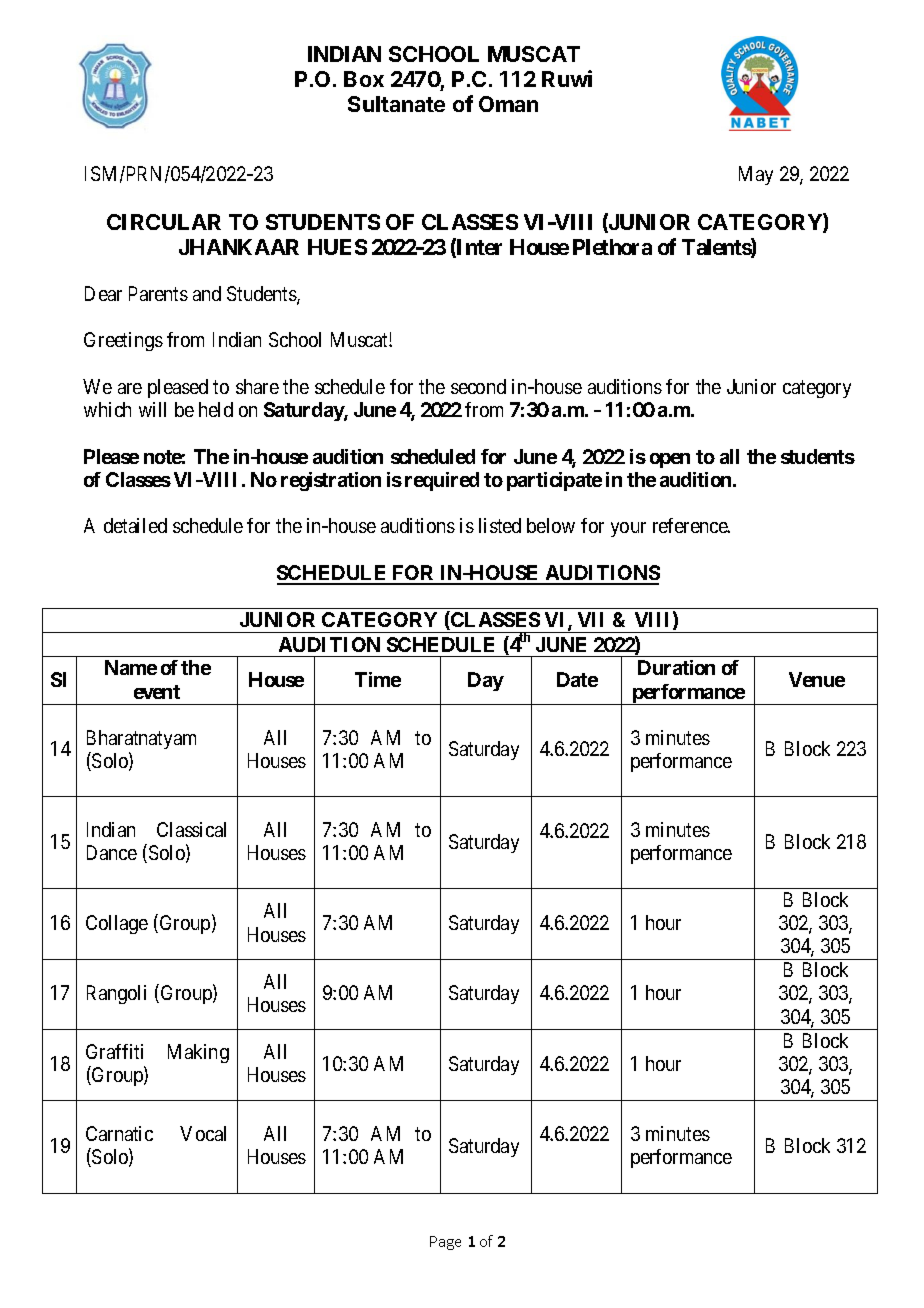  Describe the element at coordinates (756, 175) in the screenshot. I see `May` at that location.
